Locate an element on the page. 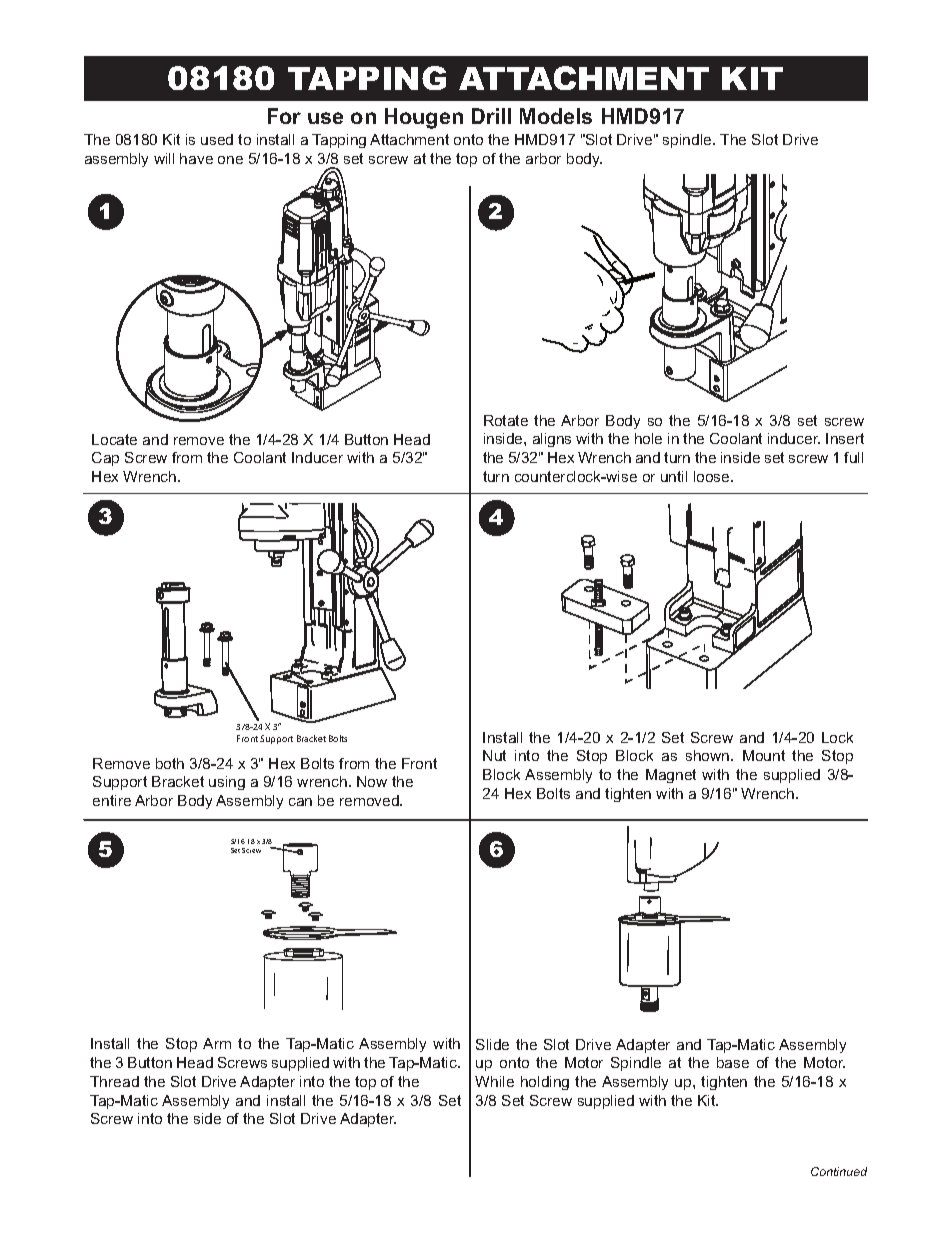  Drill is located at coordinates (491, 116).
